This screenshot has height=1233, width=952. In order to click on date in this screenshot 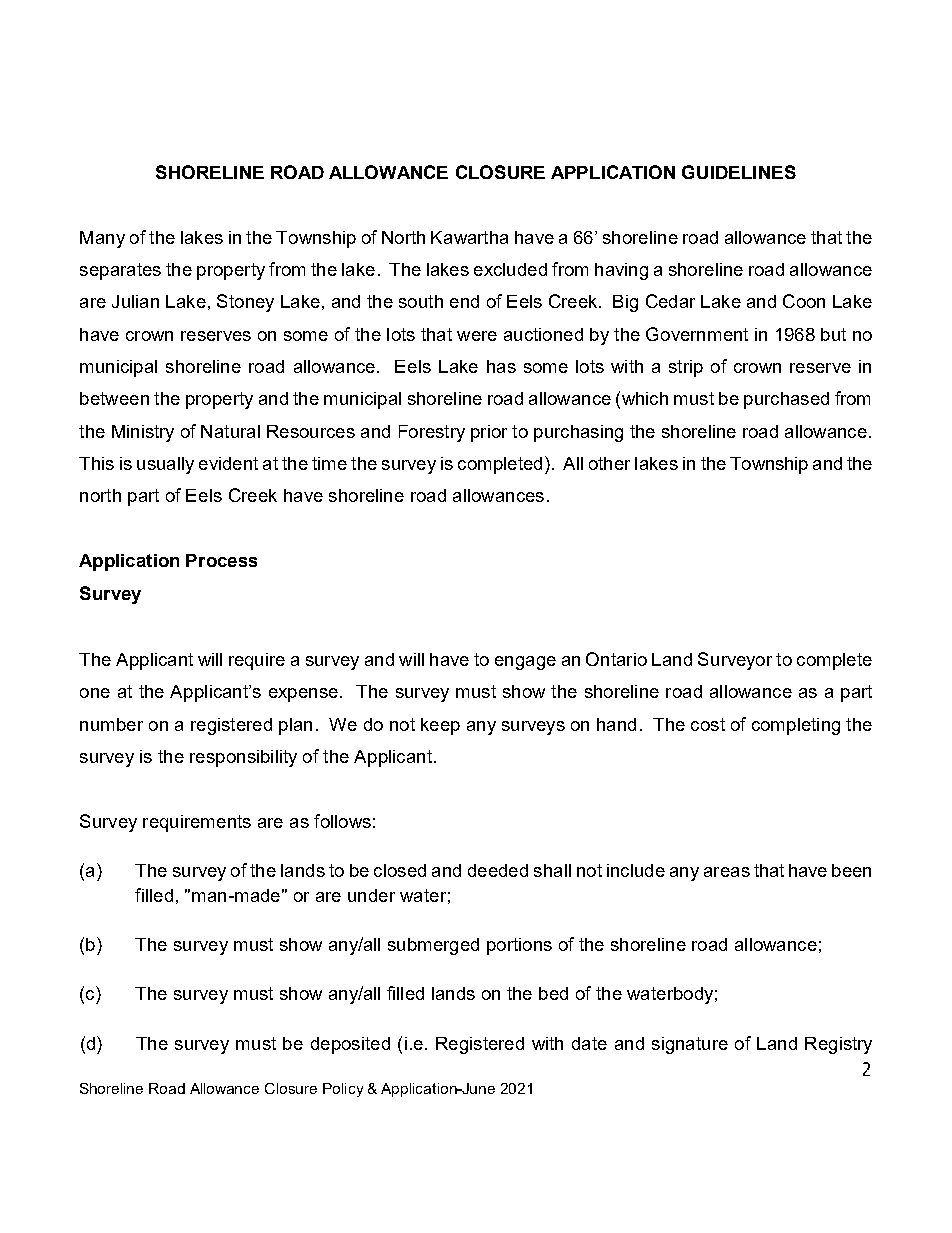, I will do `click(589, 1043)`.
